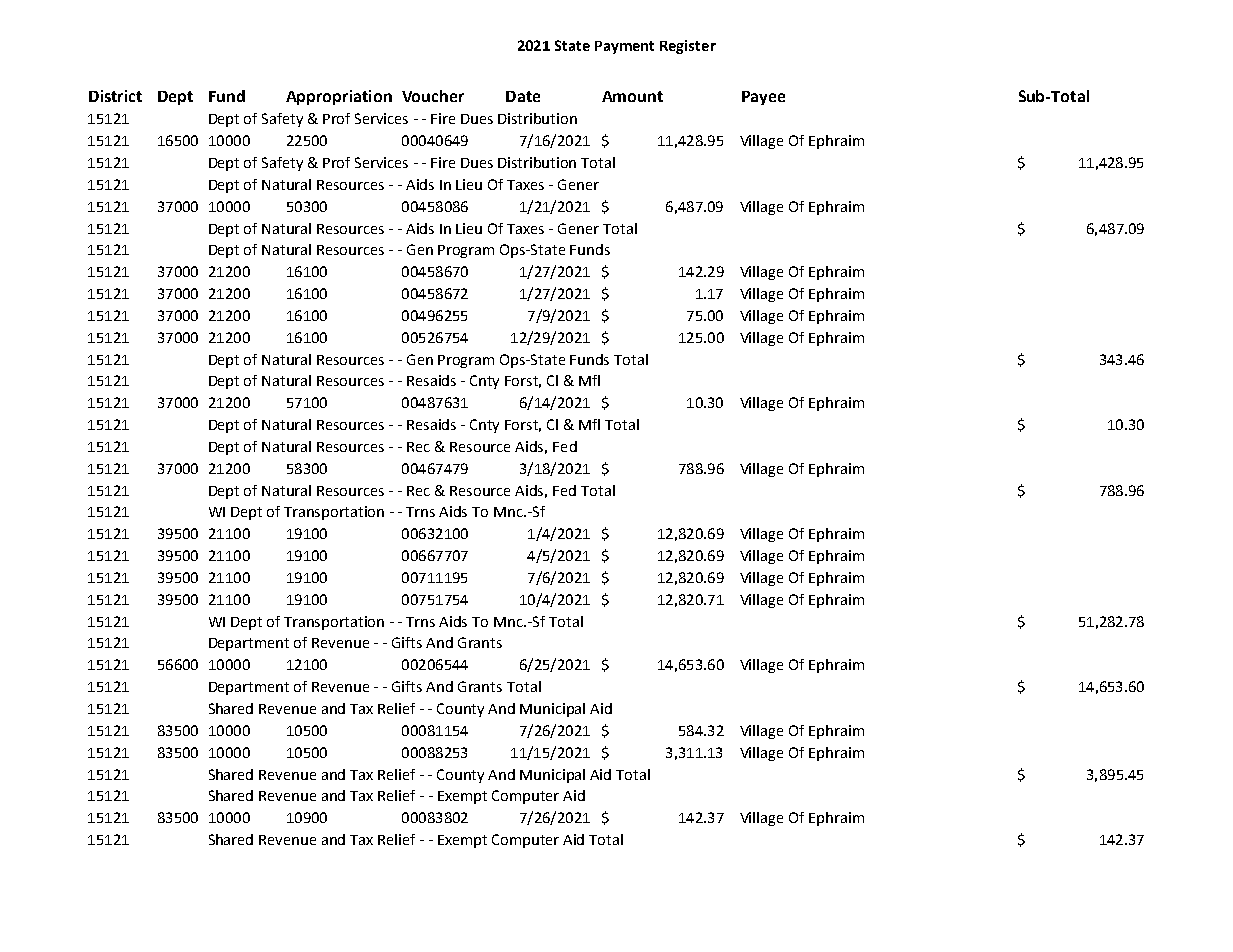 Image resolution: width=1233 pixels, height=952 pixels. Describe the element at coordinates (523, 96) in the screenshot. I see `Date` at that location.
